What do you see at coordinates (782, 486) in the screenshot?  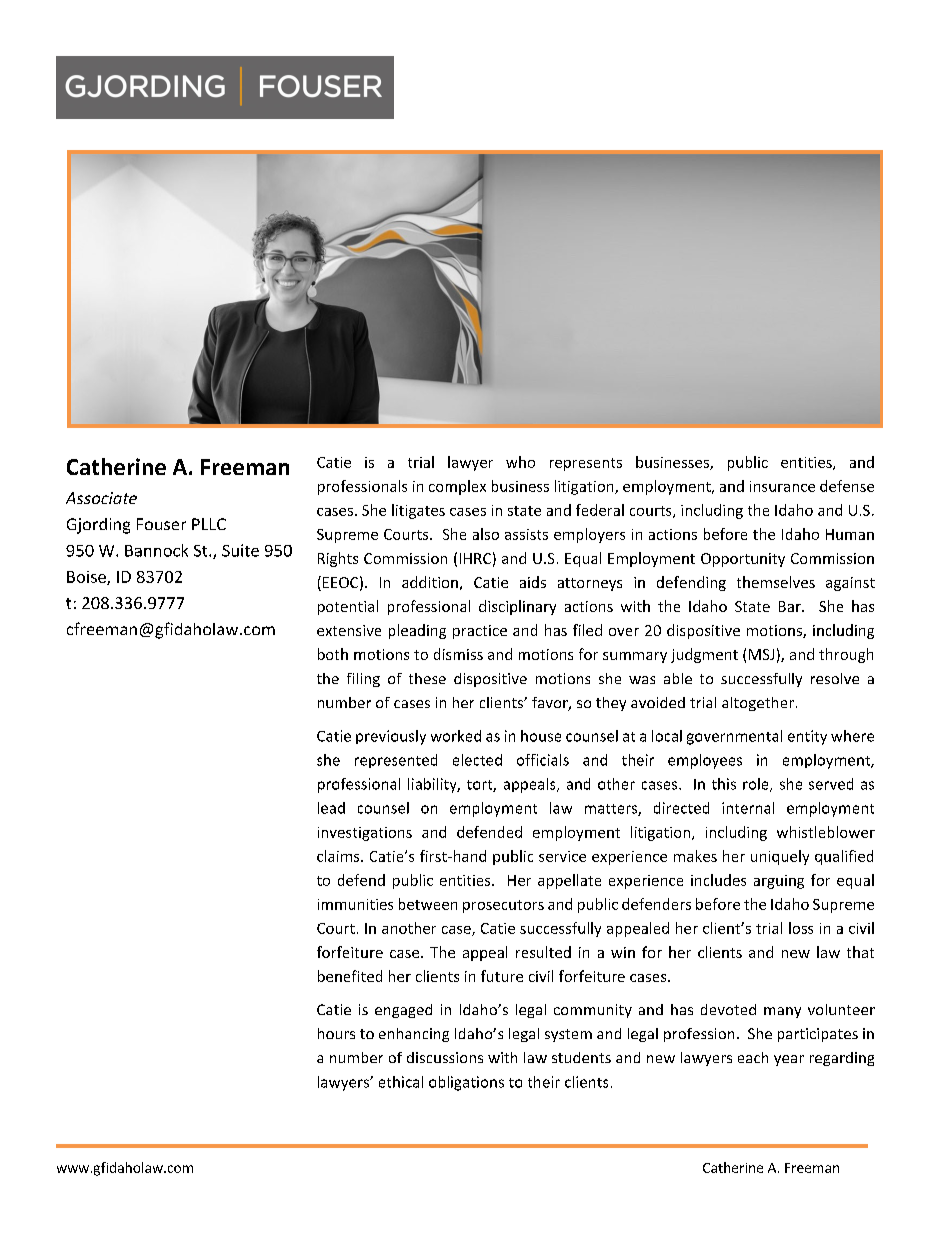 I see `insurance` at bounding box center [782, 486].
